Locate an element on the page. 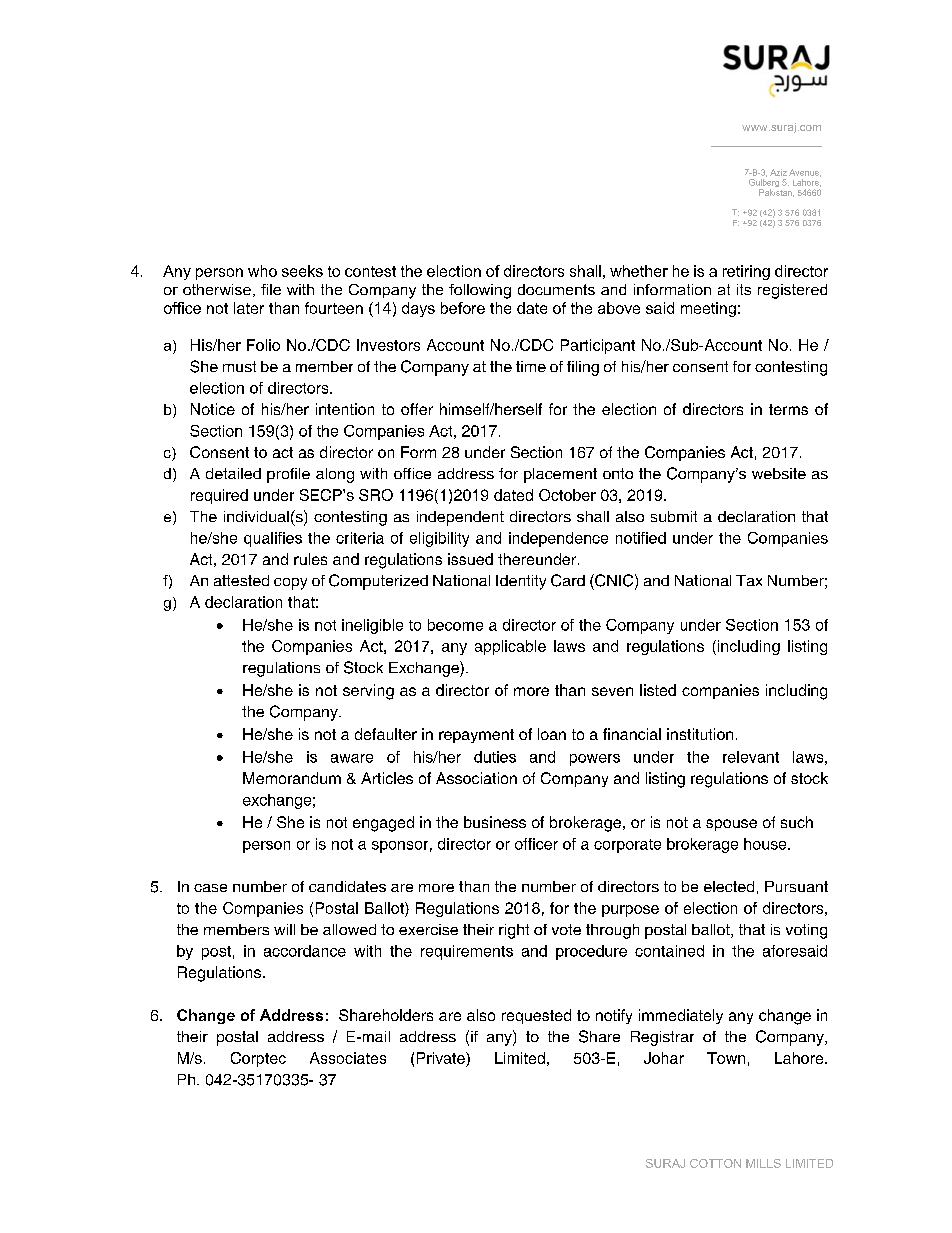 Image resolution: width=952 pixels, height=1233 pixels. following is located at coordinates (480, 291).
